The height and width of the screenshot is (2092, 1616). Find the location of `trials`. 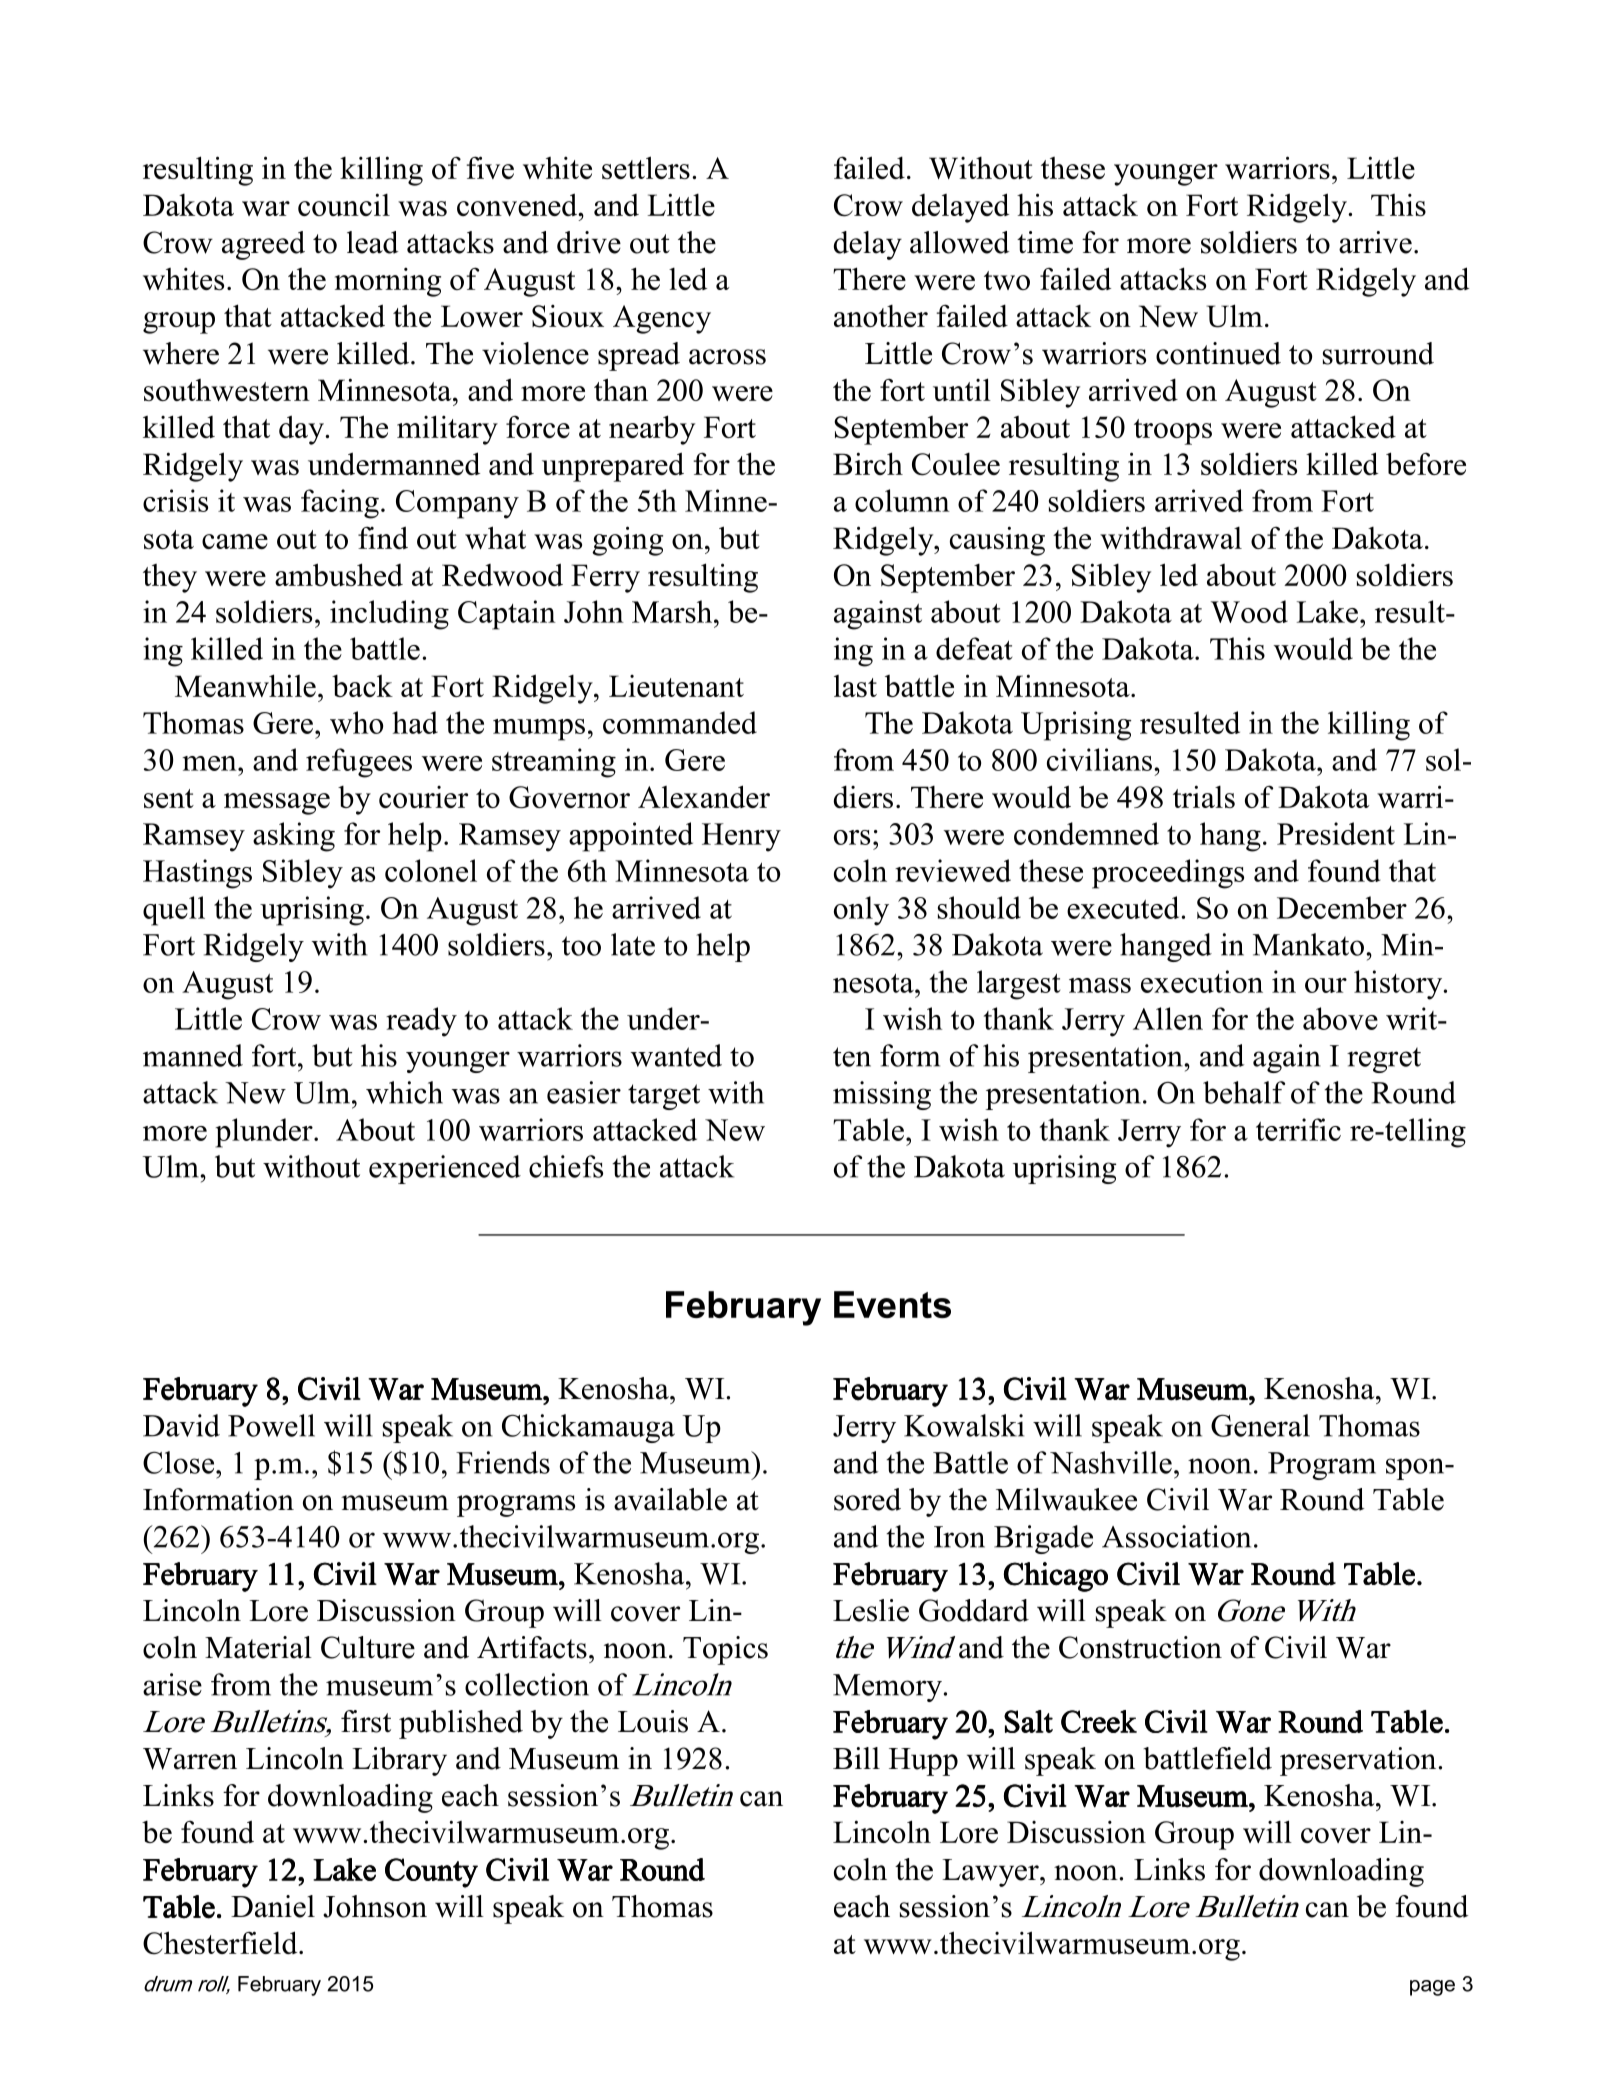

trials is located at coordinates (1204, 796).
